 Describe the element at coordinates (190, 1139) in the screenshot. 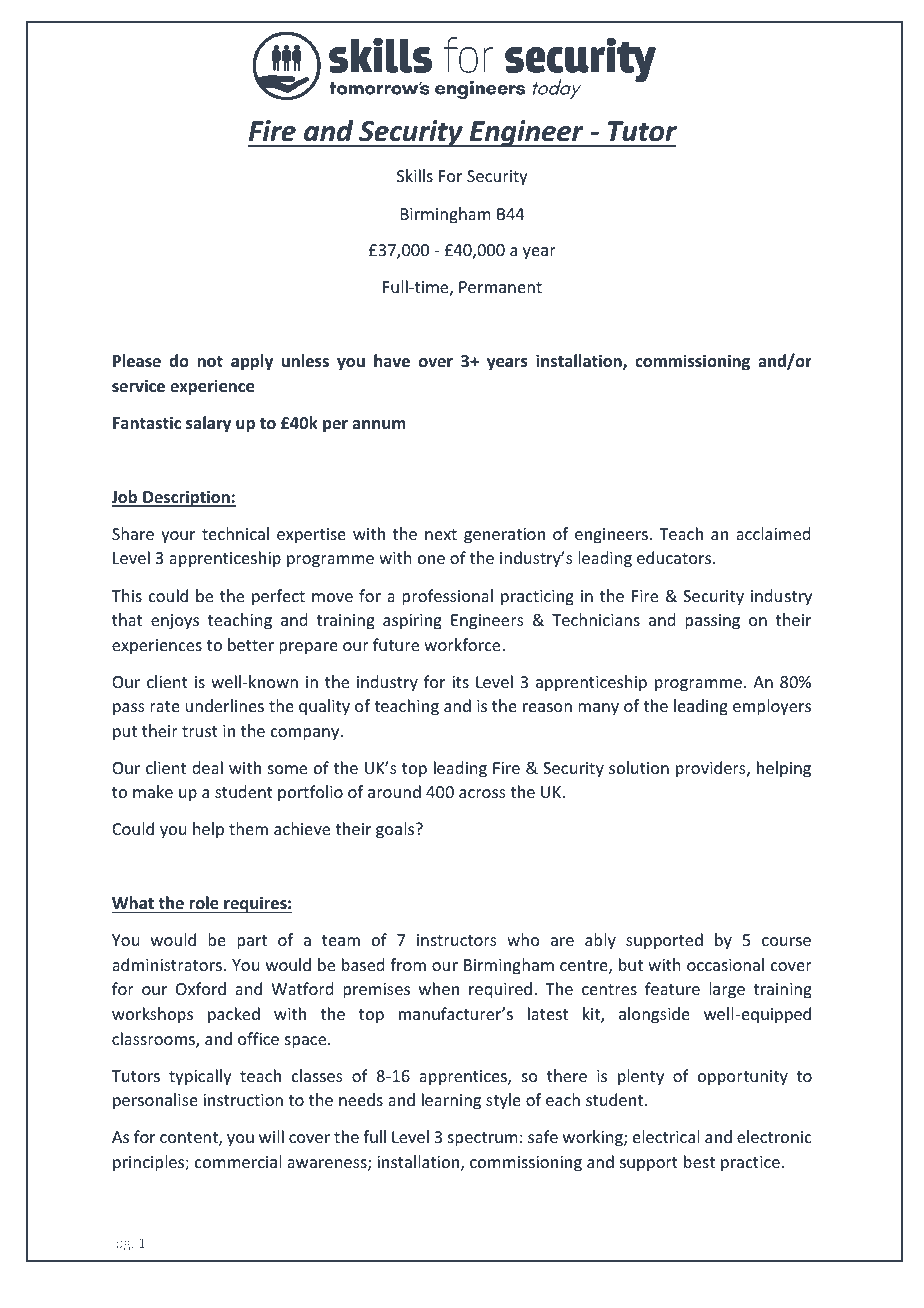

I see `content` at that location.
